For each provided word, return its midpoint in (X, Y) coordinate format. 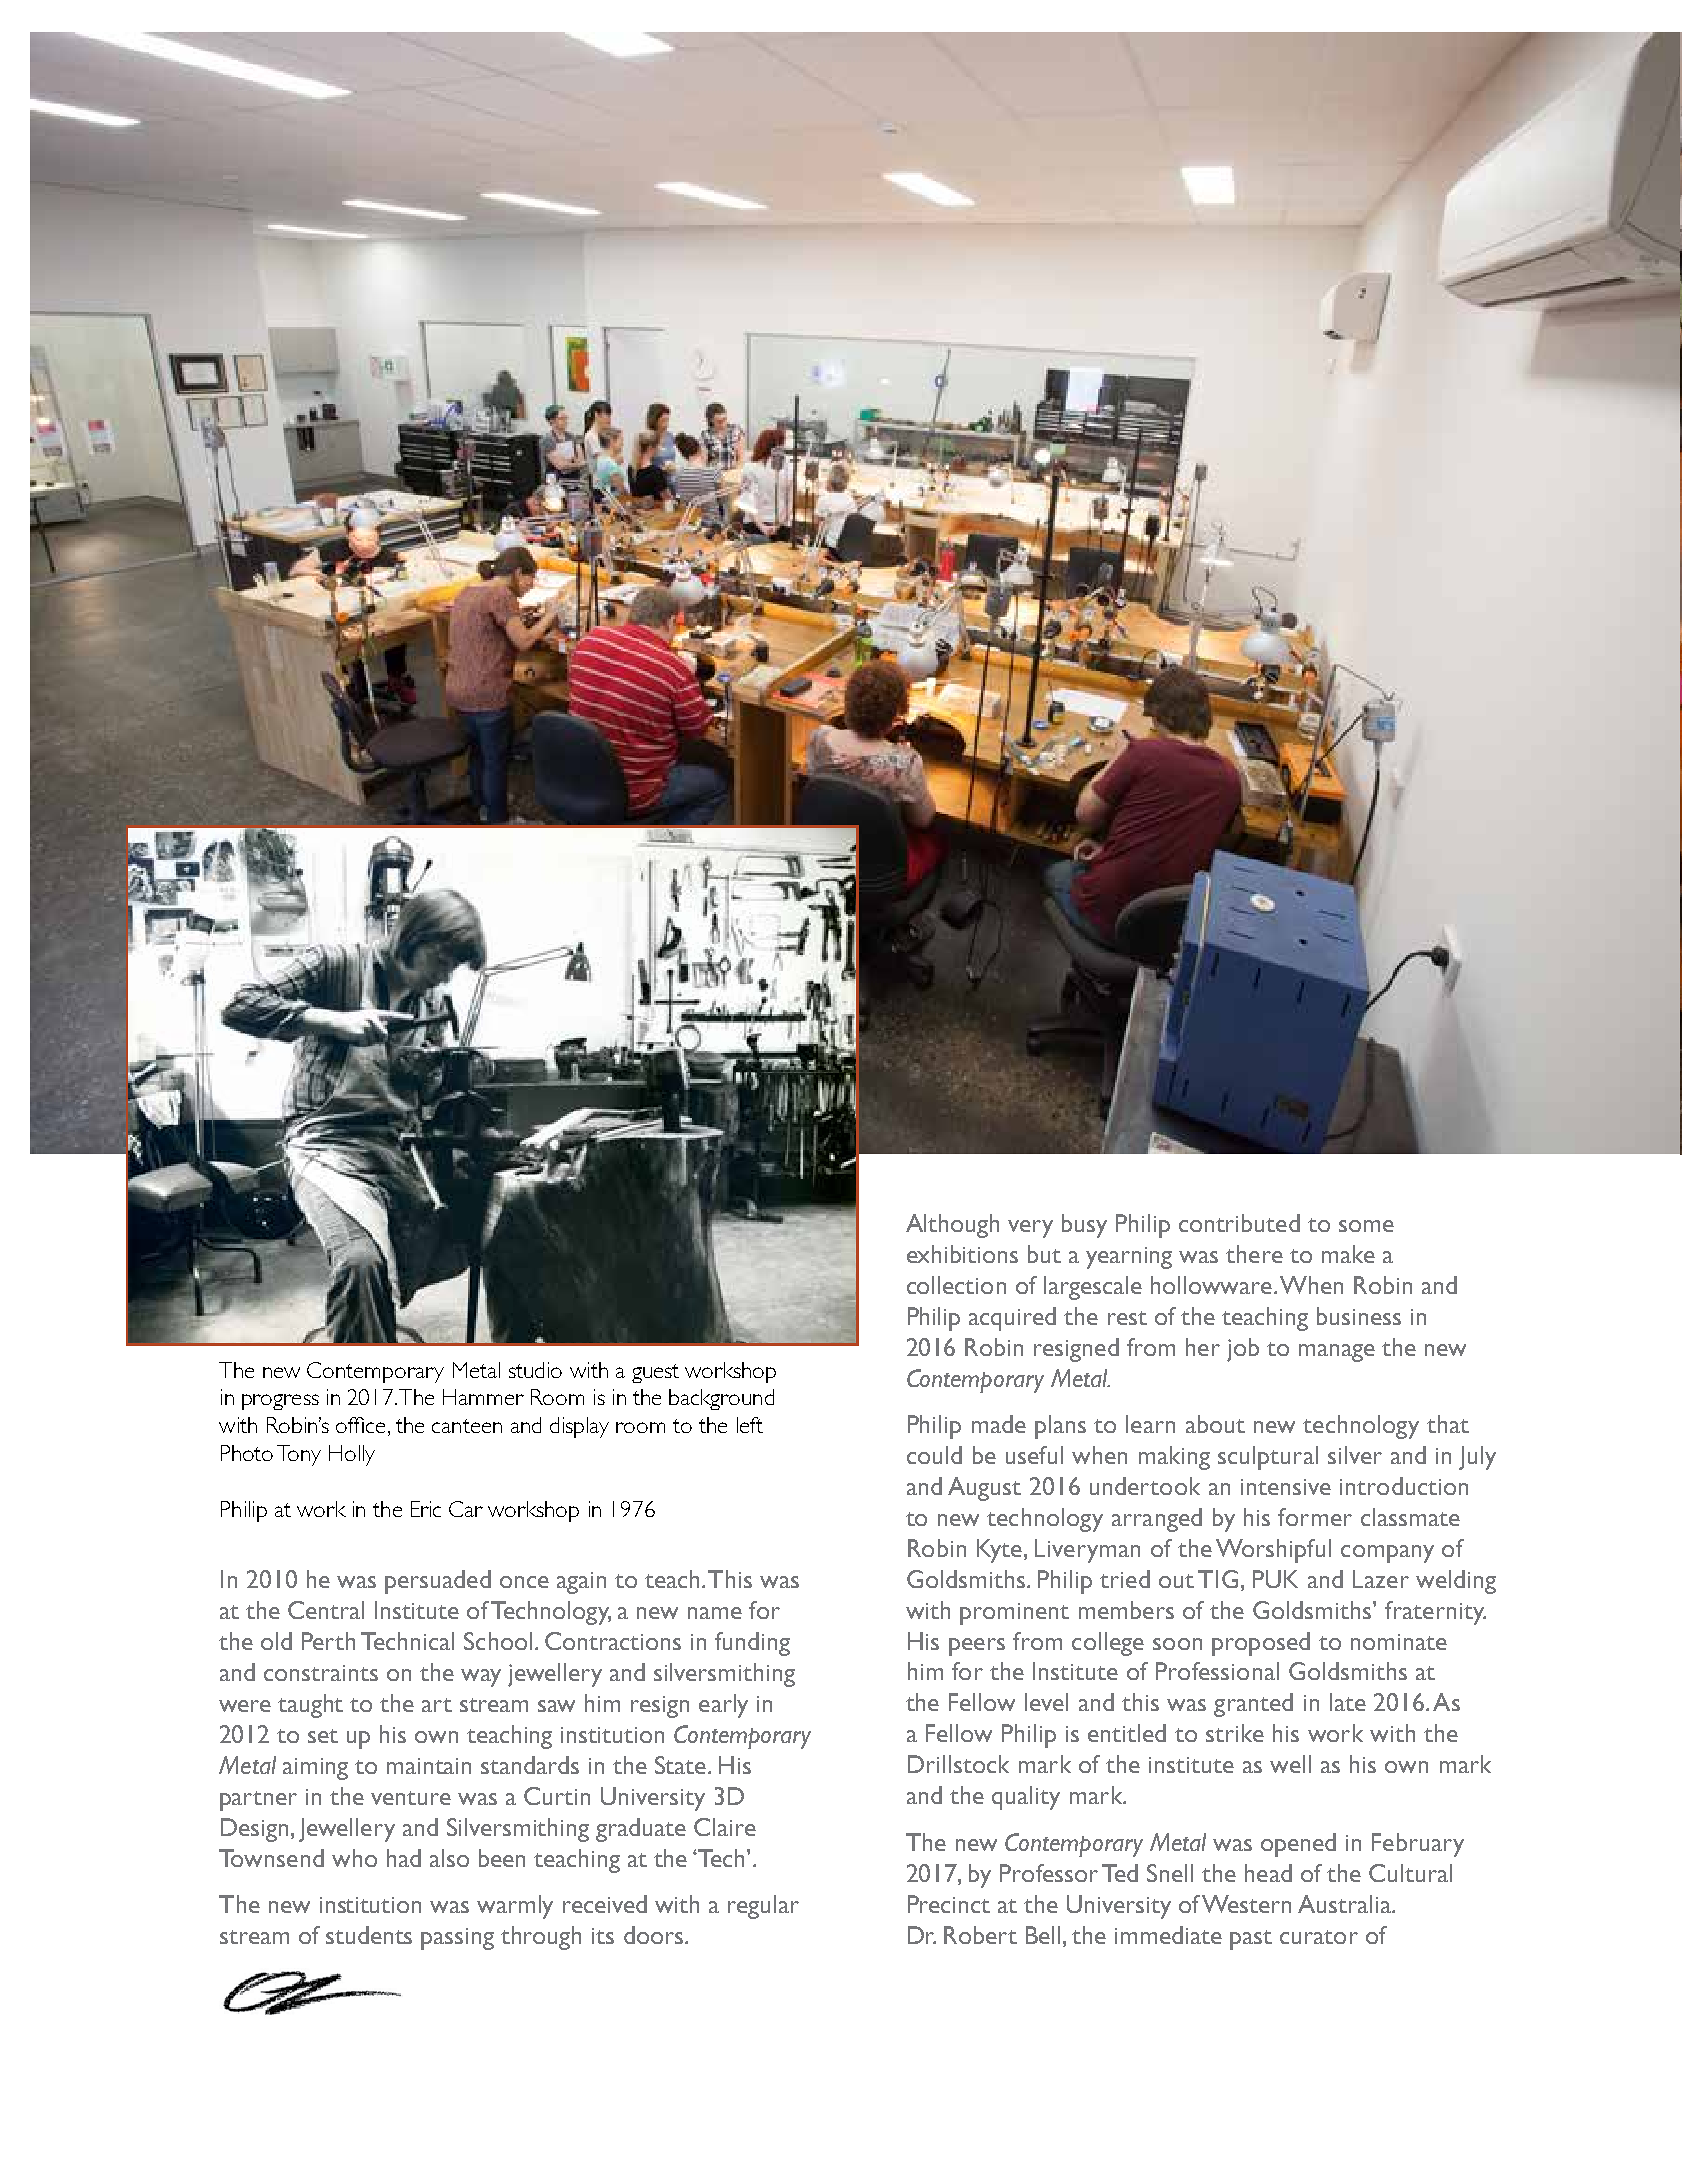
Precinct (949, 1904)
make (1348, 1254)
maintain (429, 1766)
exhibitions (962, 1254)
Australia (1345, 1904)
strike (1235, 1733)
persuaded (438, 1582)
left (750, 1425)
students (369, 1935)
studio (535, 1370)
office (360, 1425)
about (1215, 1424)
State (682, 1765)
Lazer (1381, 1579)
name (715, 1613)
